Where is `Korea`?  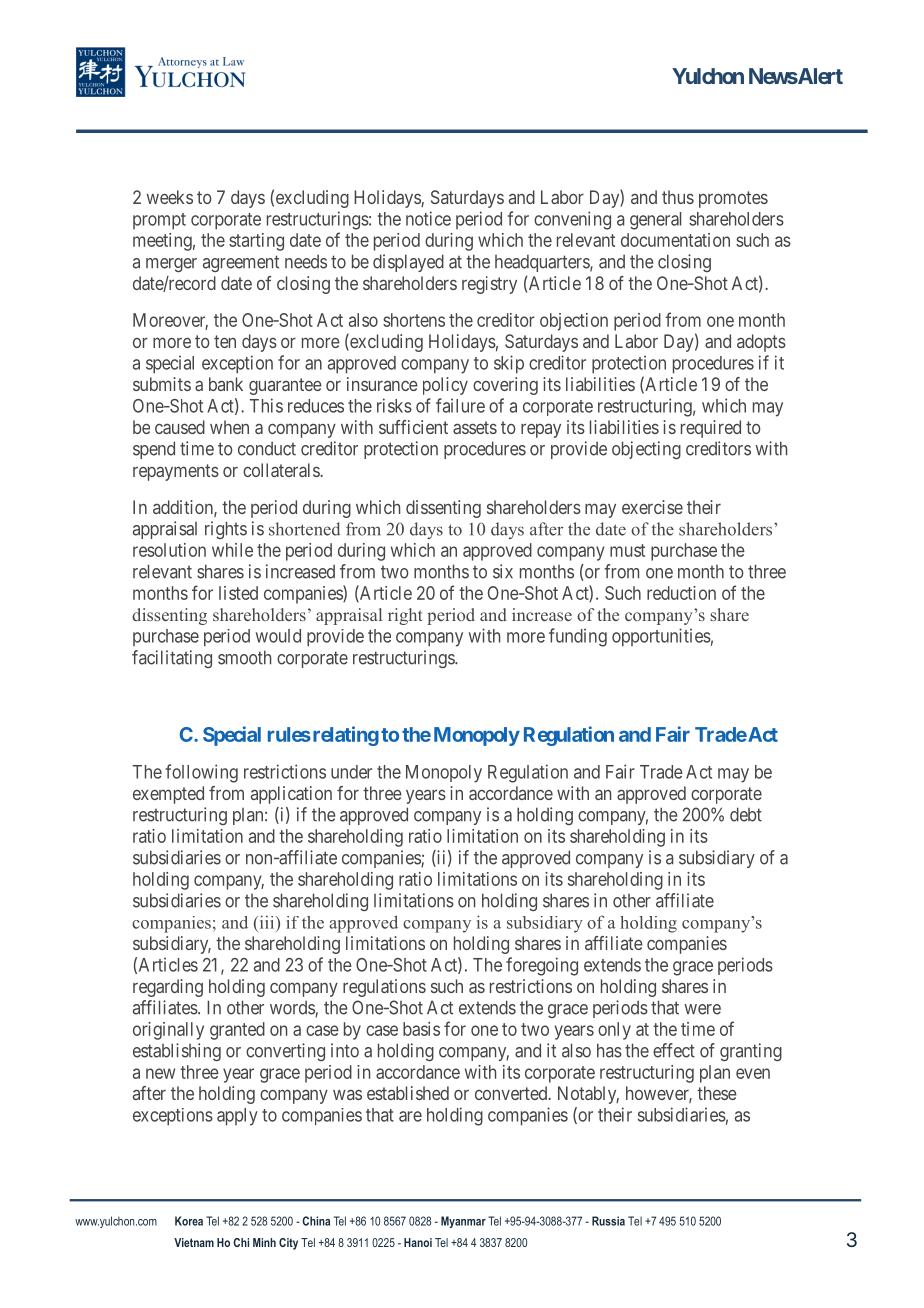 Korea is located at coordinates (189, 1221).
